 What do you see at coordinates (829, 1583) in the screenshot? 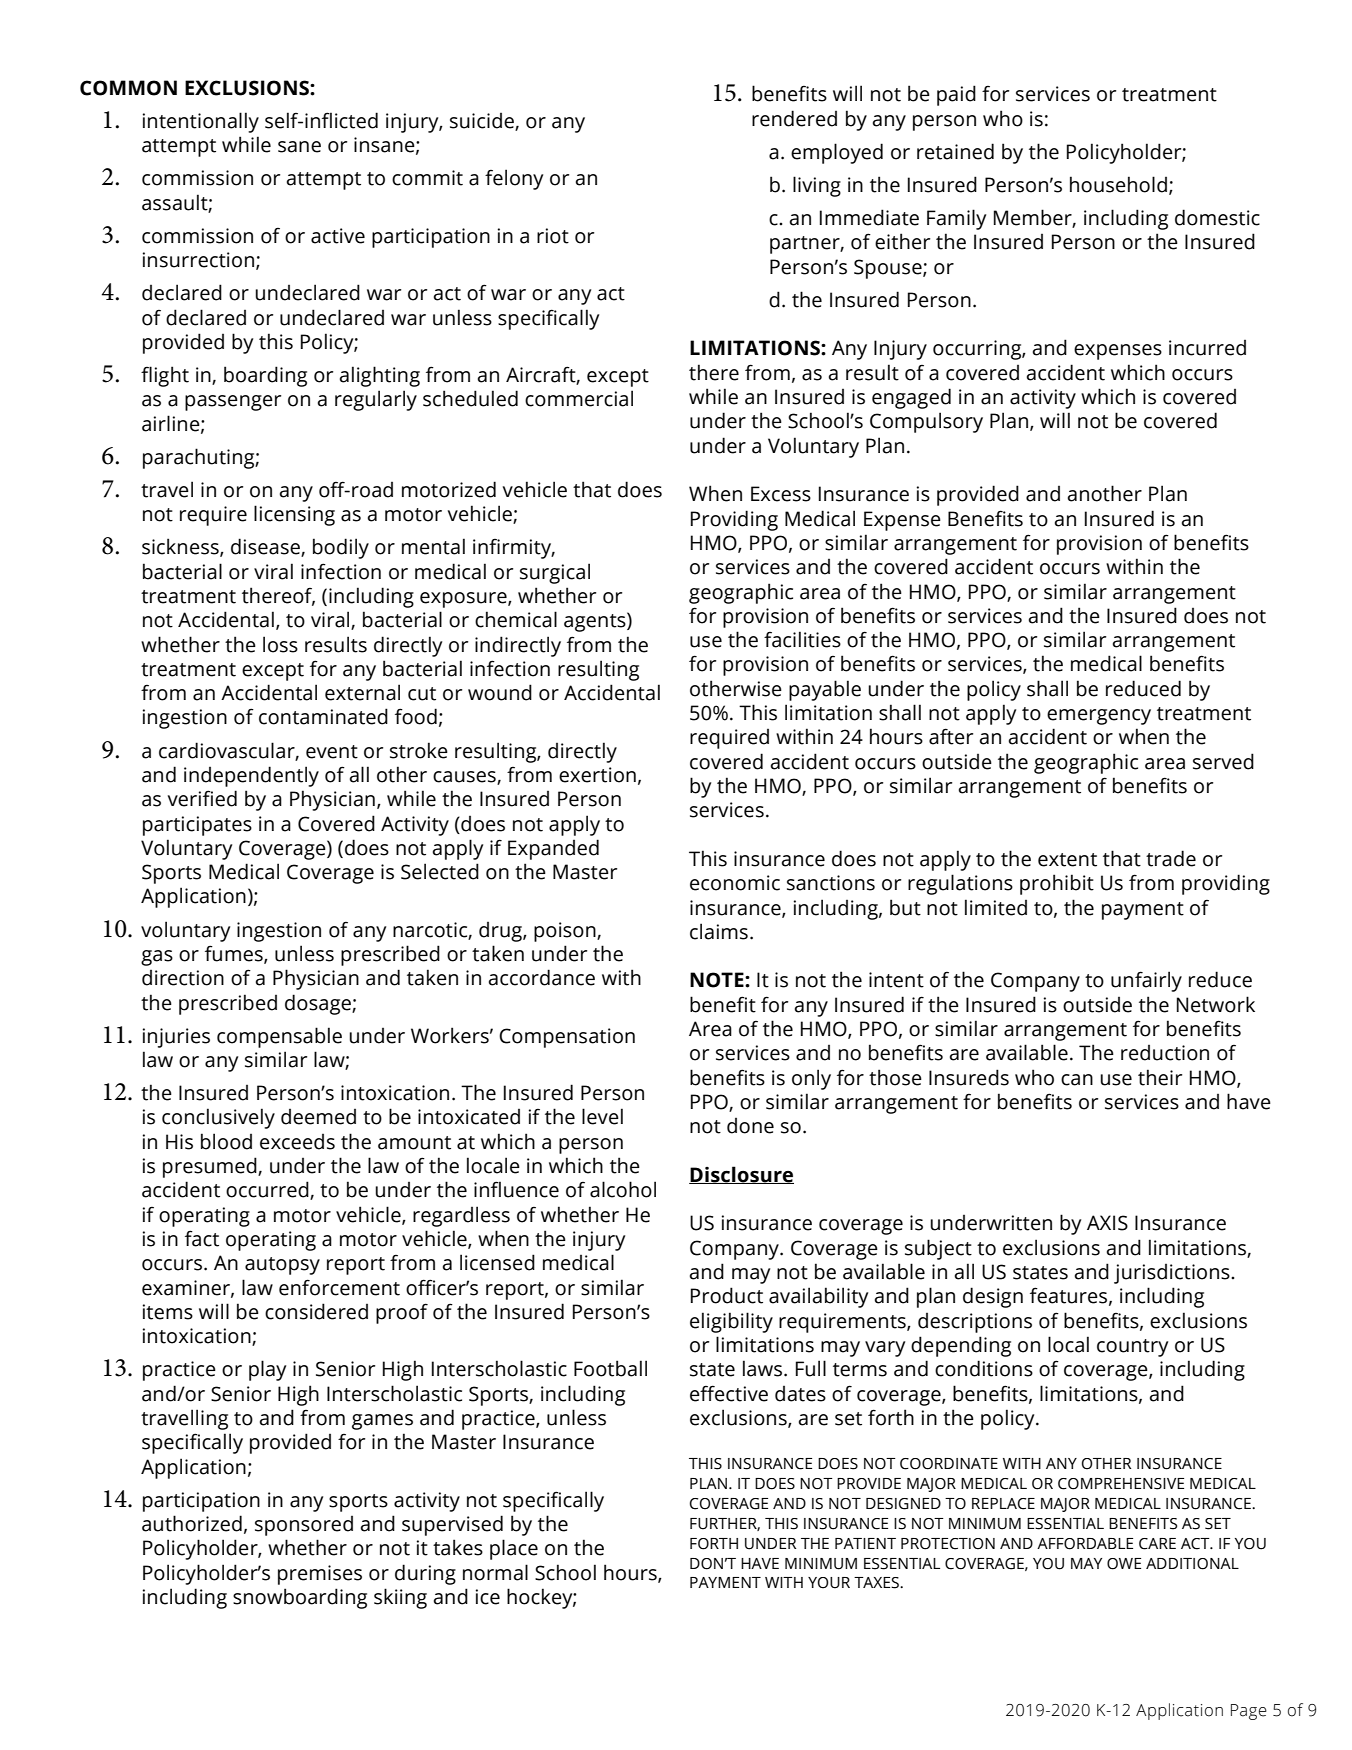
I see `YOUR` at bounding box center [829, 1583].
